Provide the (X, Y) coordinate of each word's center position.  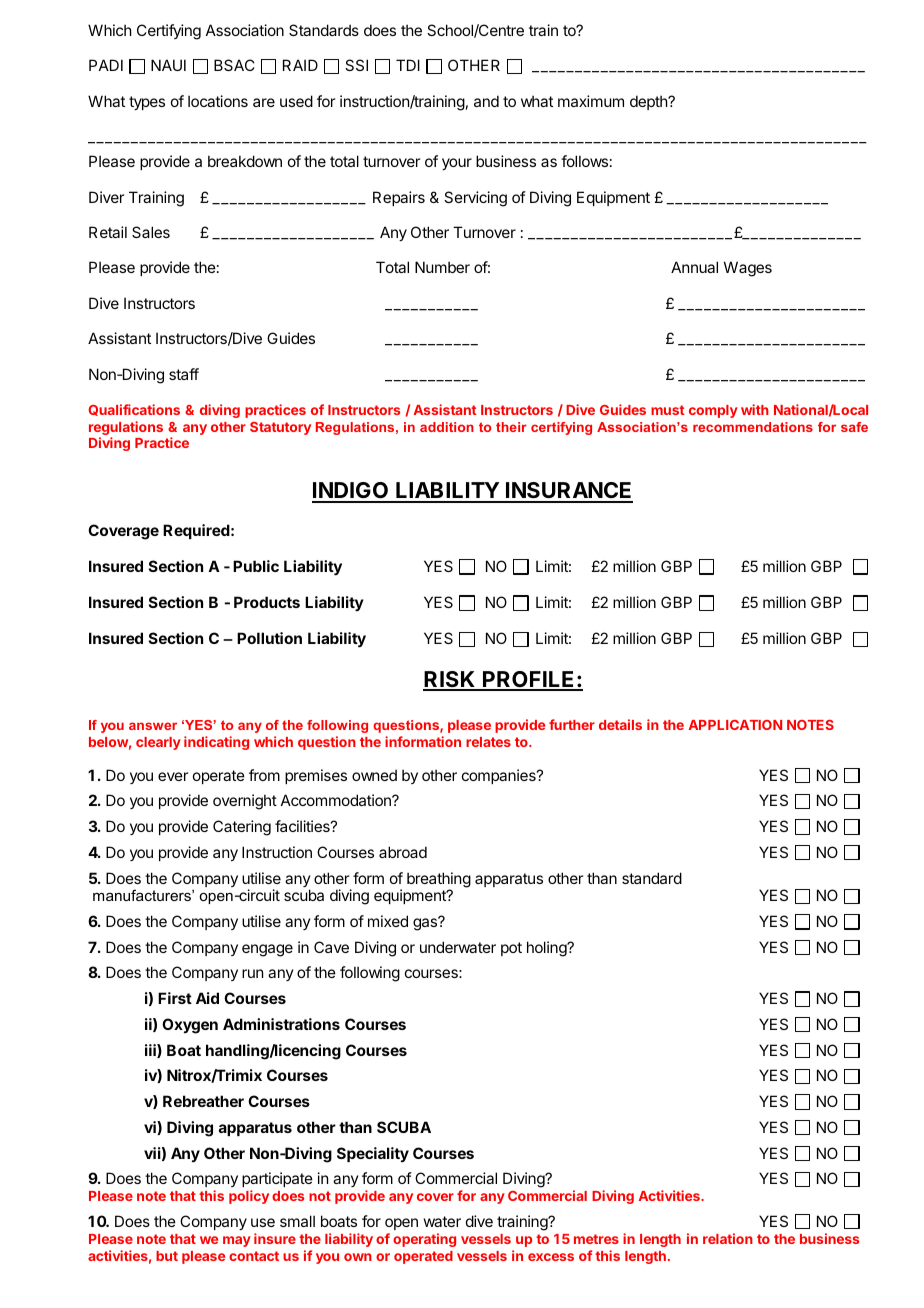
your (457, 164)
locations (218, 101)
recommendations (753, 427)
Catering (242, 828)
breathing (439, 881)
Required (196, 531)
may (237, 1241)
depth (649, 102)
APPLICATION (735, 725)
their (511, 427)
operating (424, 1240)
